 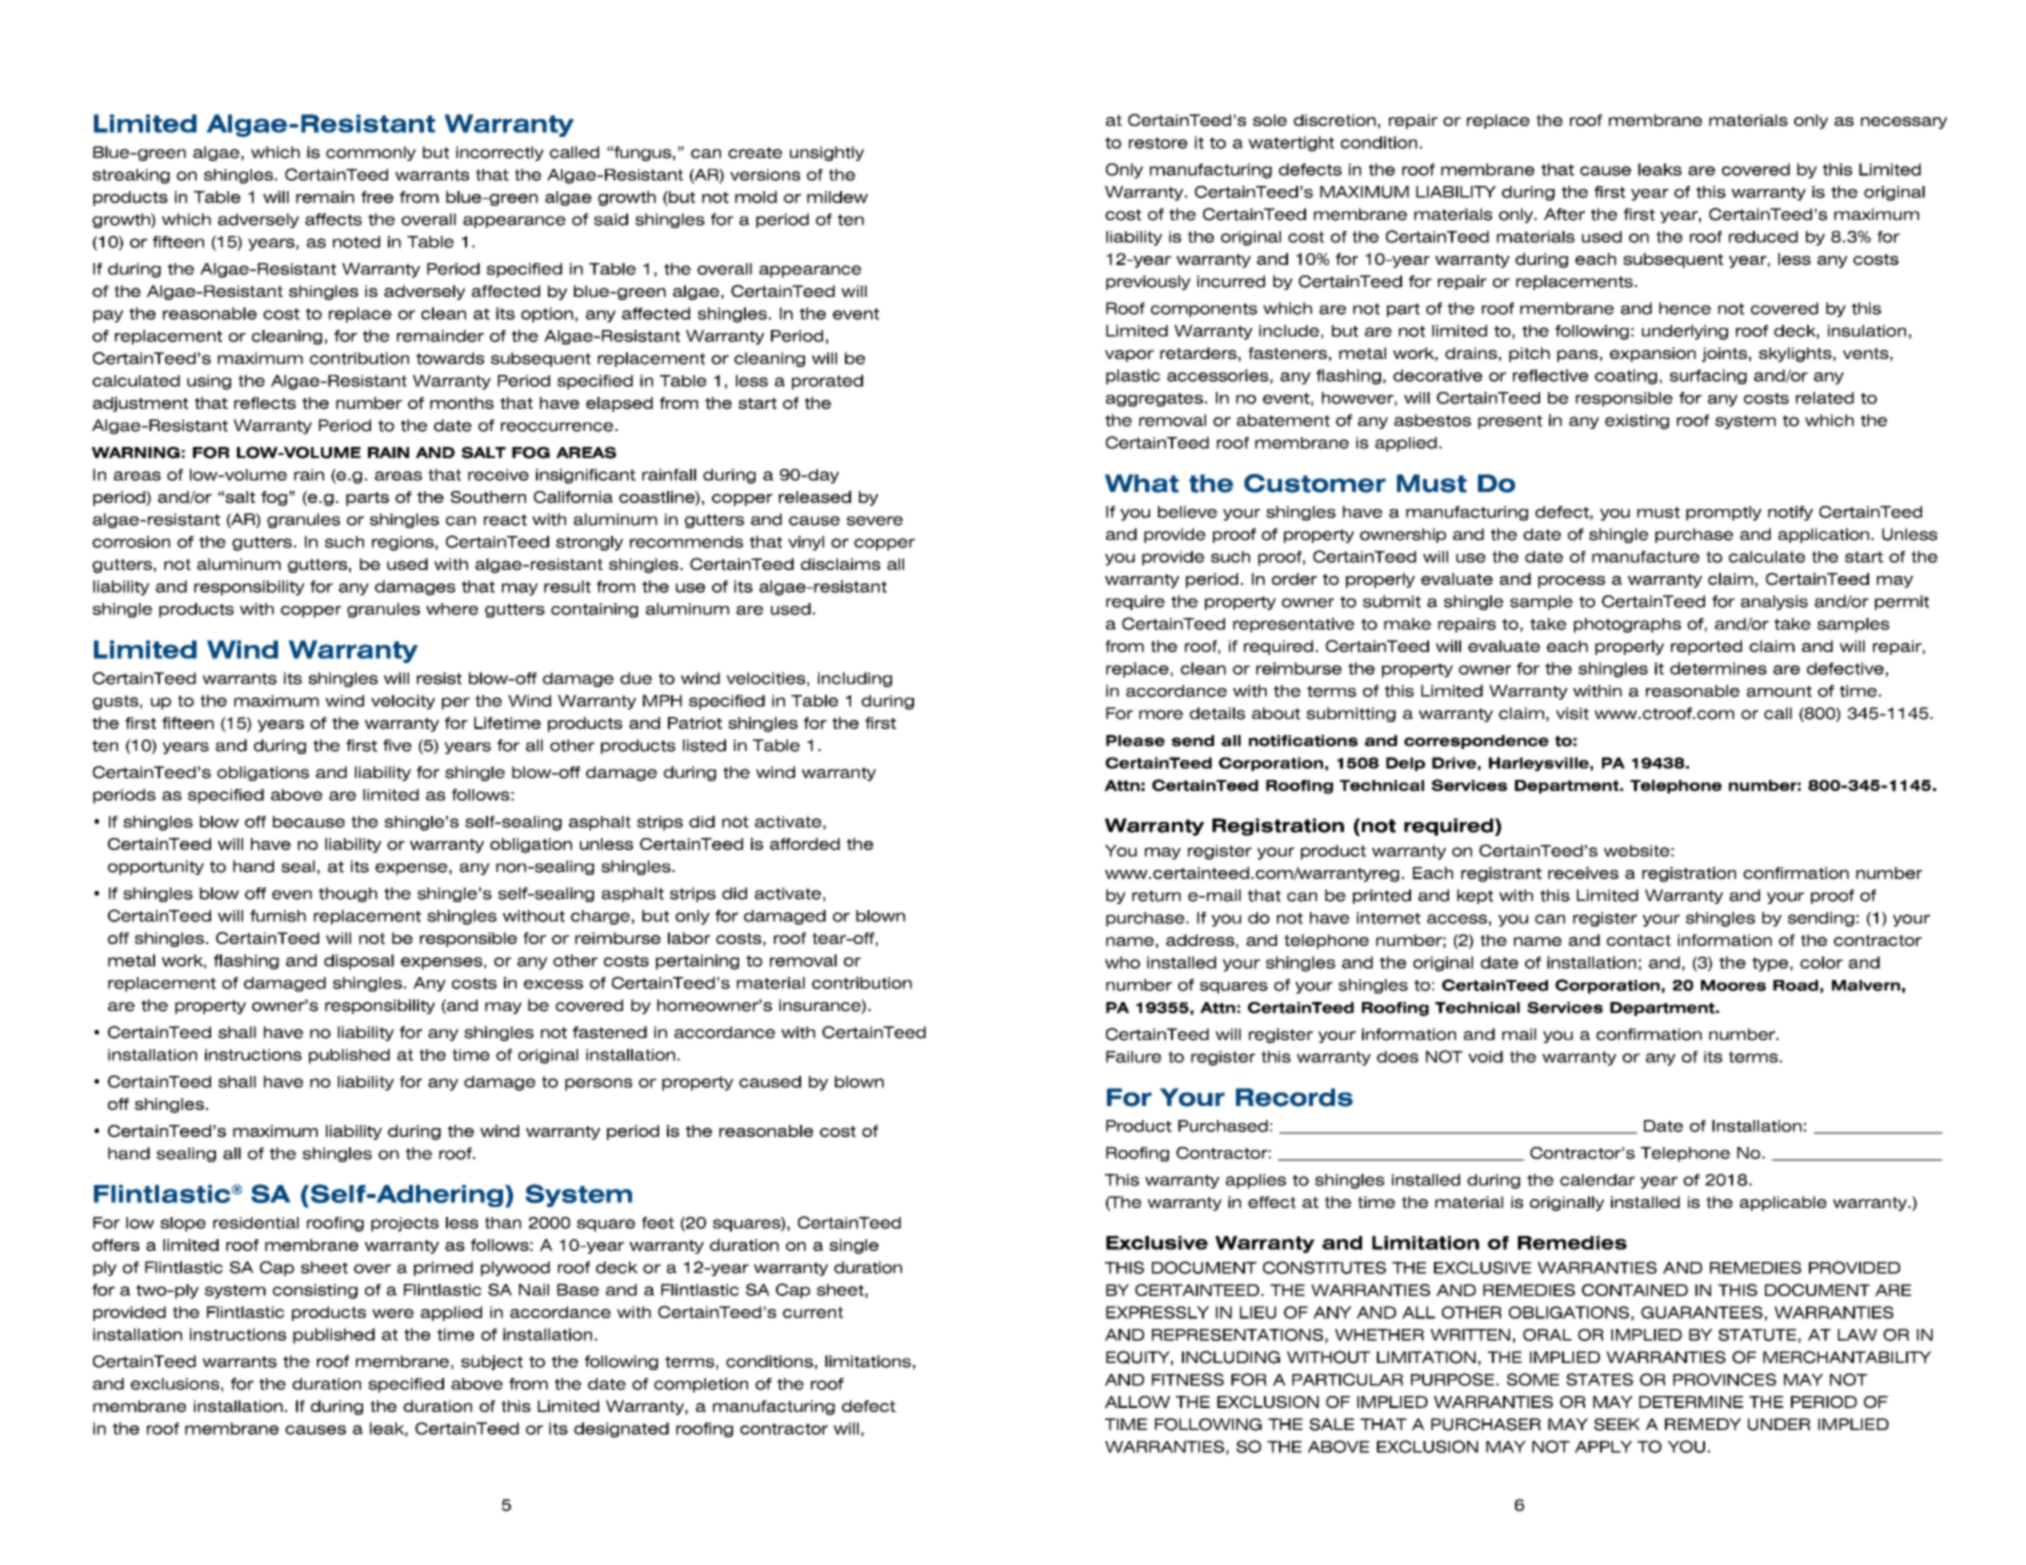 What do you see at coordinates (875, 521) in the screenshot?
I see `severe` at bounding box center [875, 521].
